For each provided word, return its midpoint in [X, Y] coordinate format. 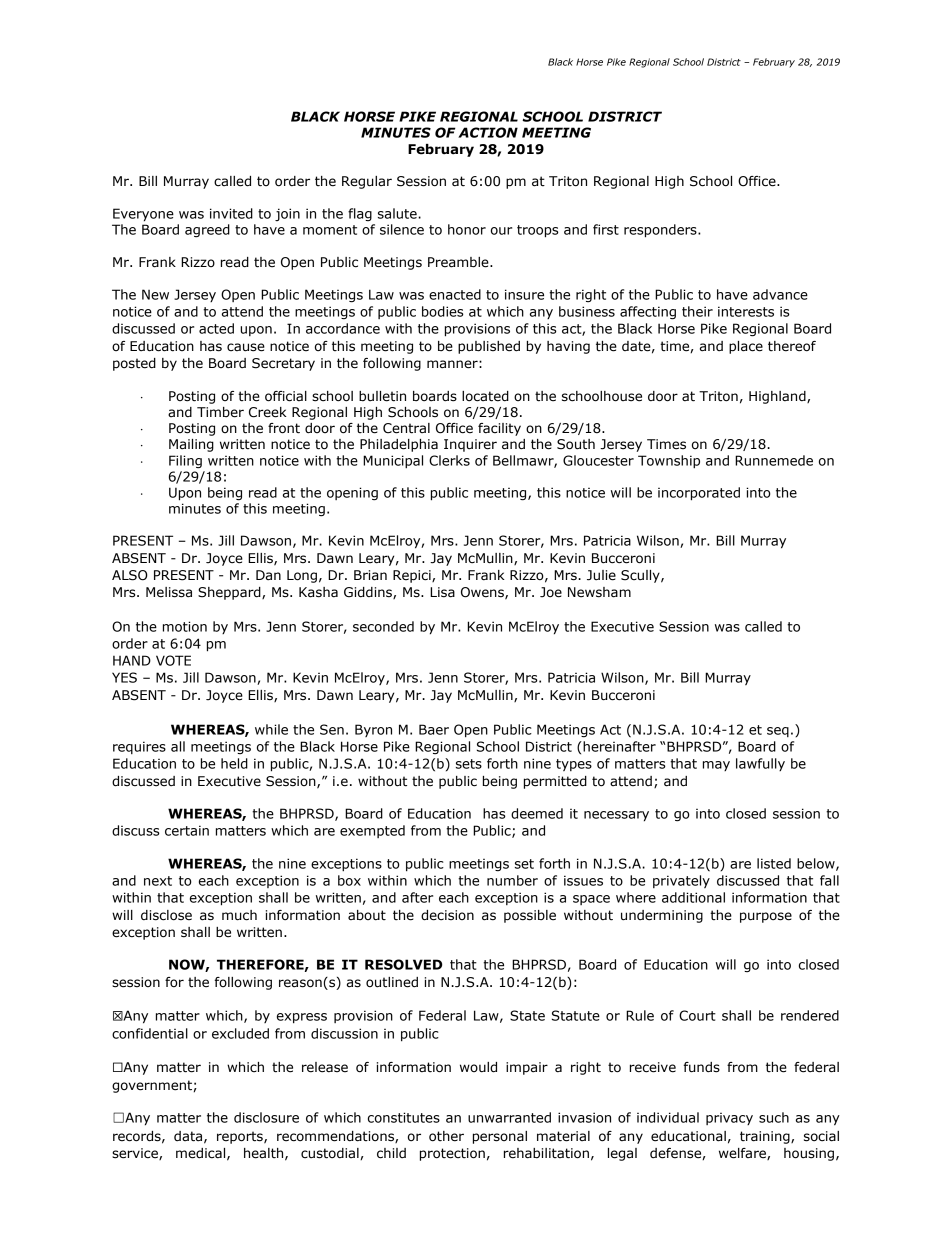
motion [185, 626]
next [158, 881]
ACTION [488, 132]
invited [231, 213]
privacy [729, 1119]
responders [661, 231]
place [746, 347]
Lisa [442, 592]
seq [778, 732]
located [485, 396]
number [512, 880]
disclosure [266, 1117]
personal [500, 1137]
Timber [220, 412]
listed [774, 863]
